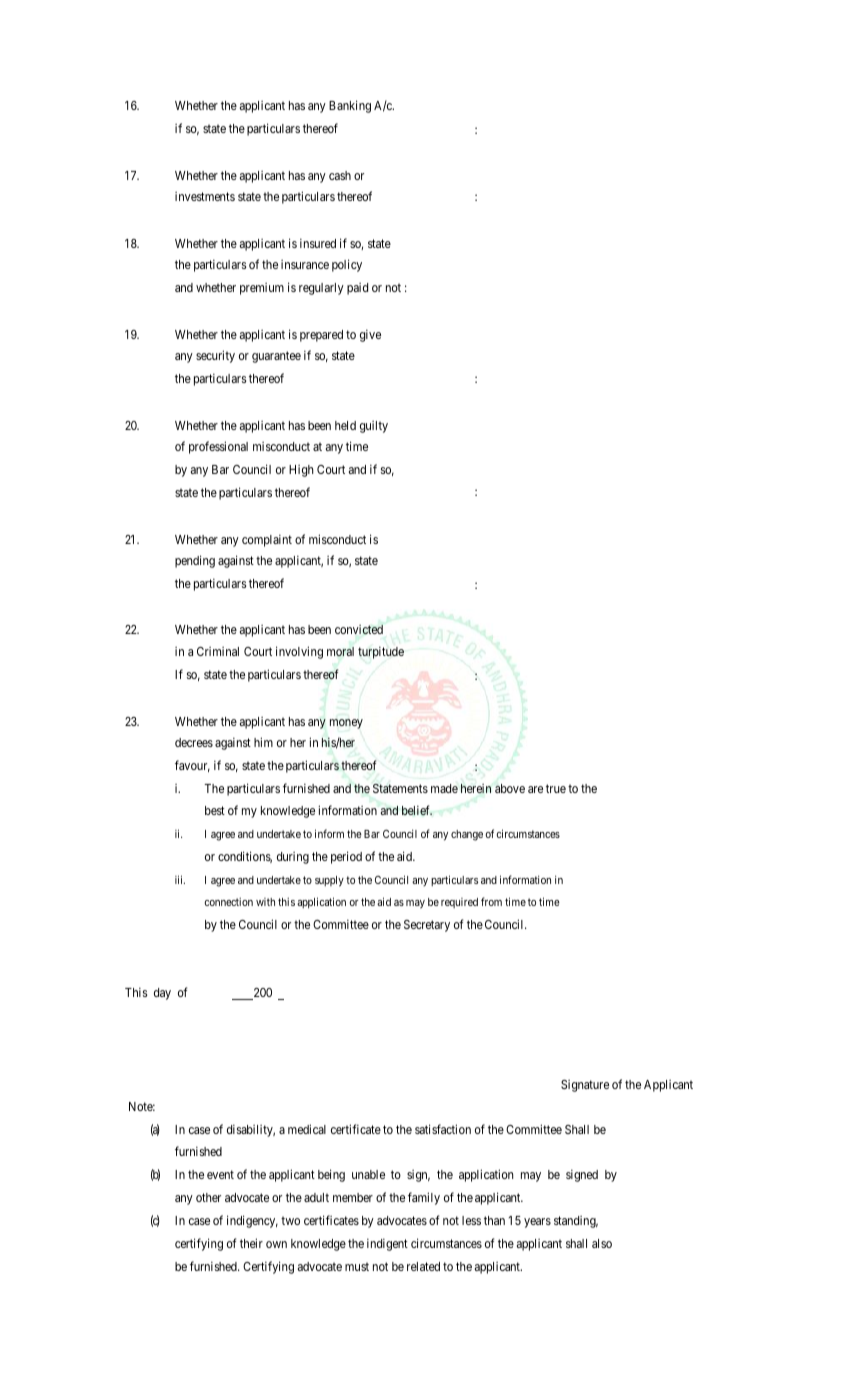  What do you see at coordinates (208, 1197) in the screenshot?
I see `other` at bounding box center [208, 1197].
